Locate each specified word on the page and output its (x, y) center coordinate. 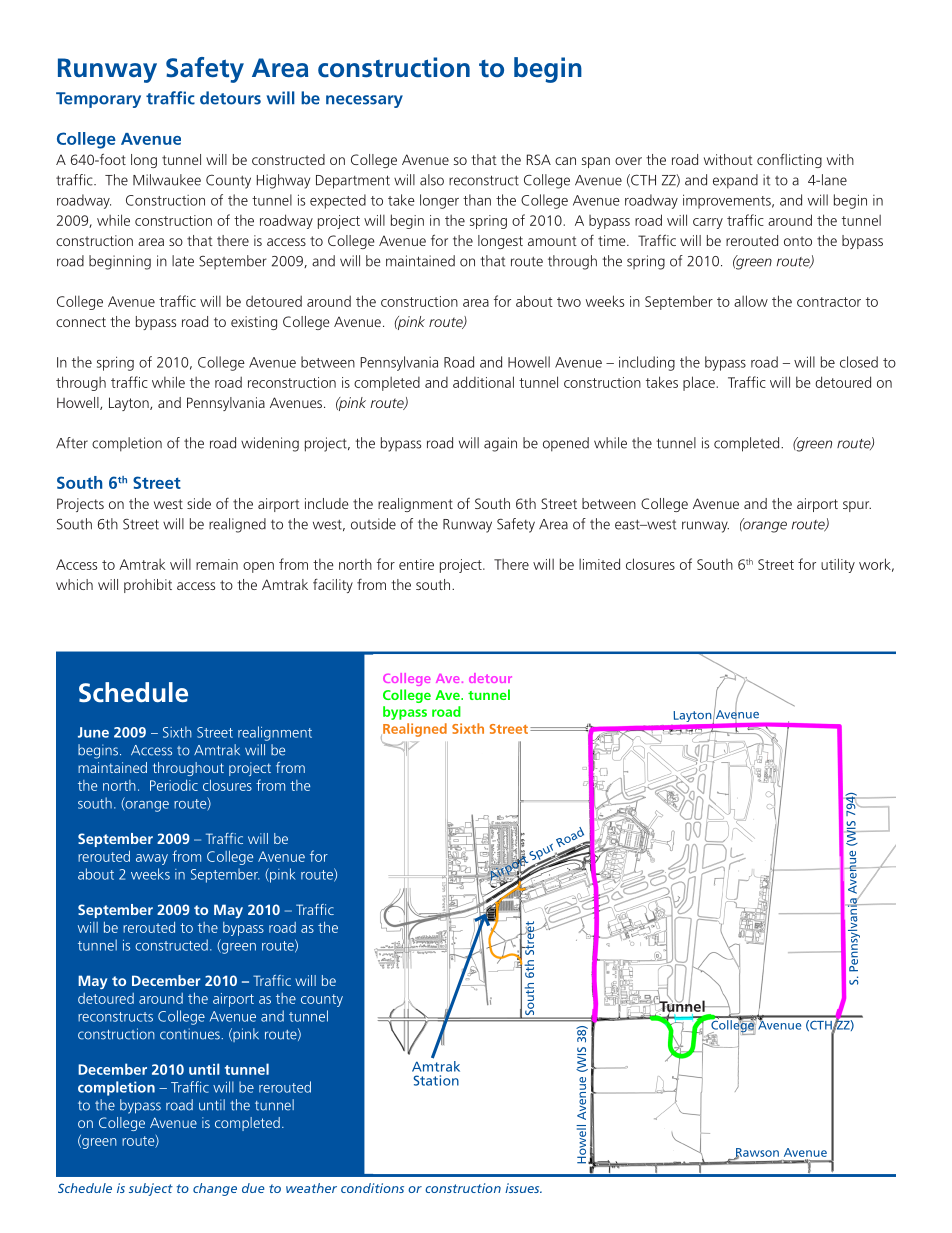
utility (838, 565)
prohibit (148, 586)
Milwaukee (167, 180)
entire (416, 564)
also (432, 180)
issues (523, 1188)
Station (436, 1080)
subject (151, 1189)
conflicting (789, 160)
